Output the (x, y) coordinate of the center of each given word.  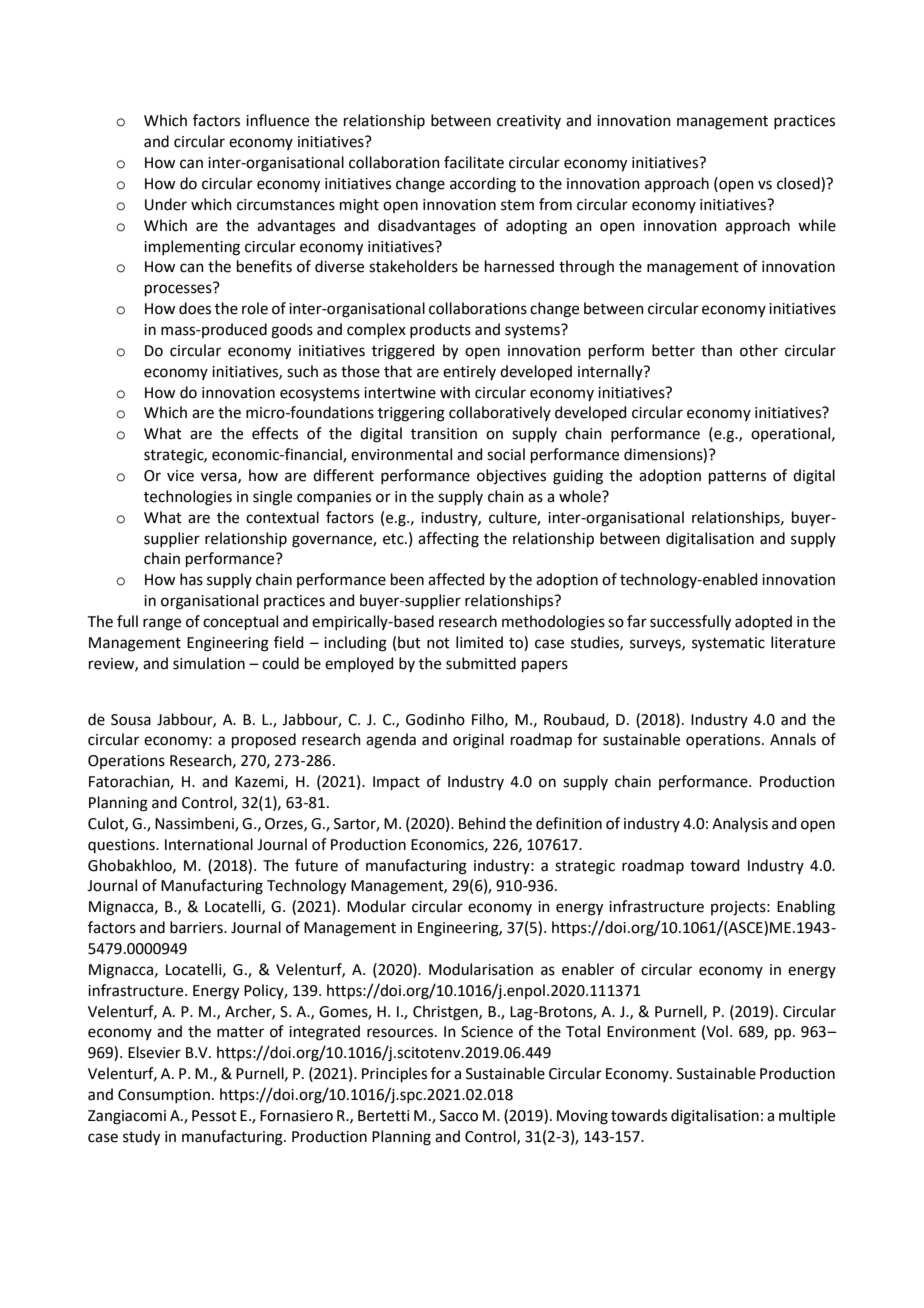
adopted (763, 622)
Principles (394, 1074)
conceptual (240, 622)
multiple (807, 1116)
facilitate (474, 162)
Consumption (164, 1096)
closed (799, 183)
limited (479, 642)
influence (277, 120)
